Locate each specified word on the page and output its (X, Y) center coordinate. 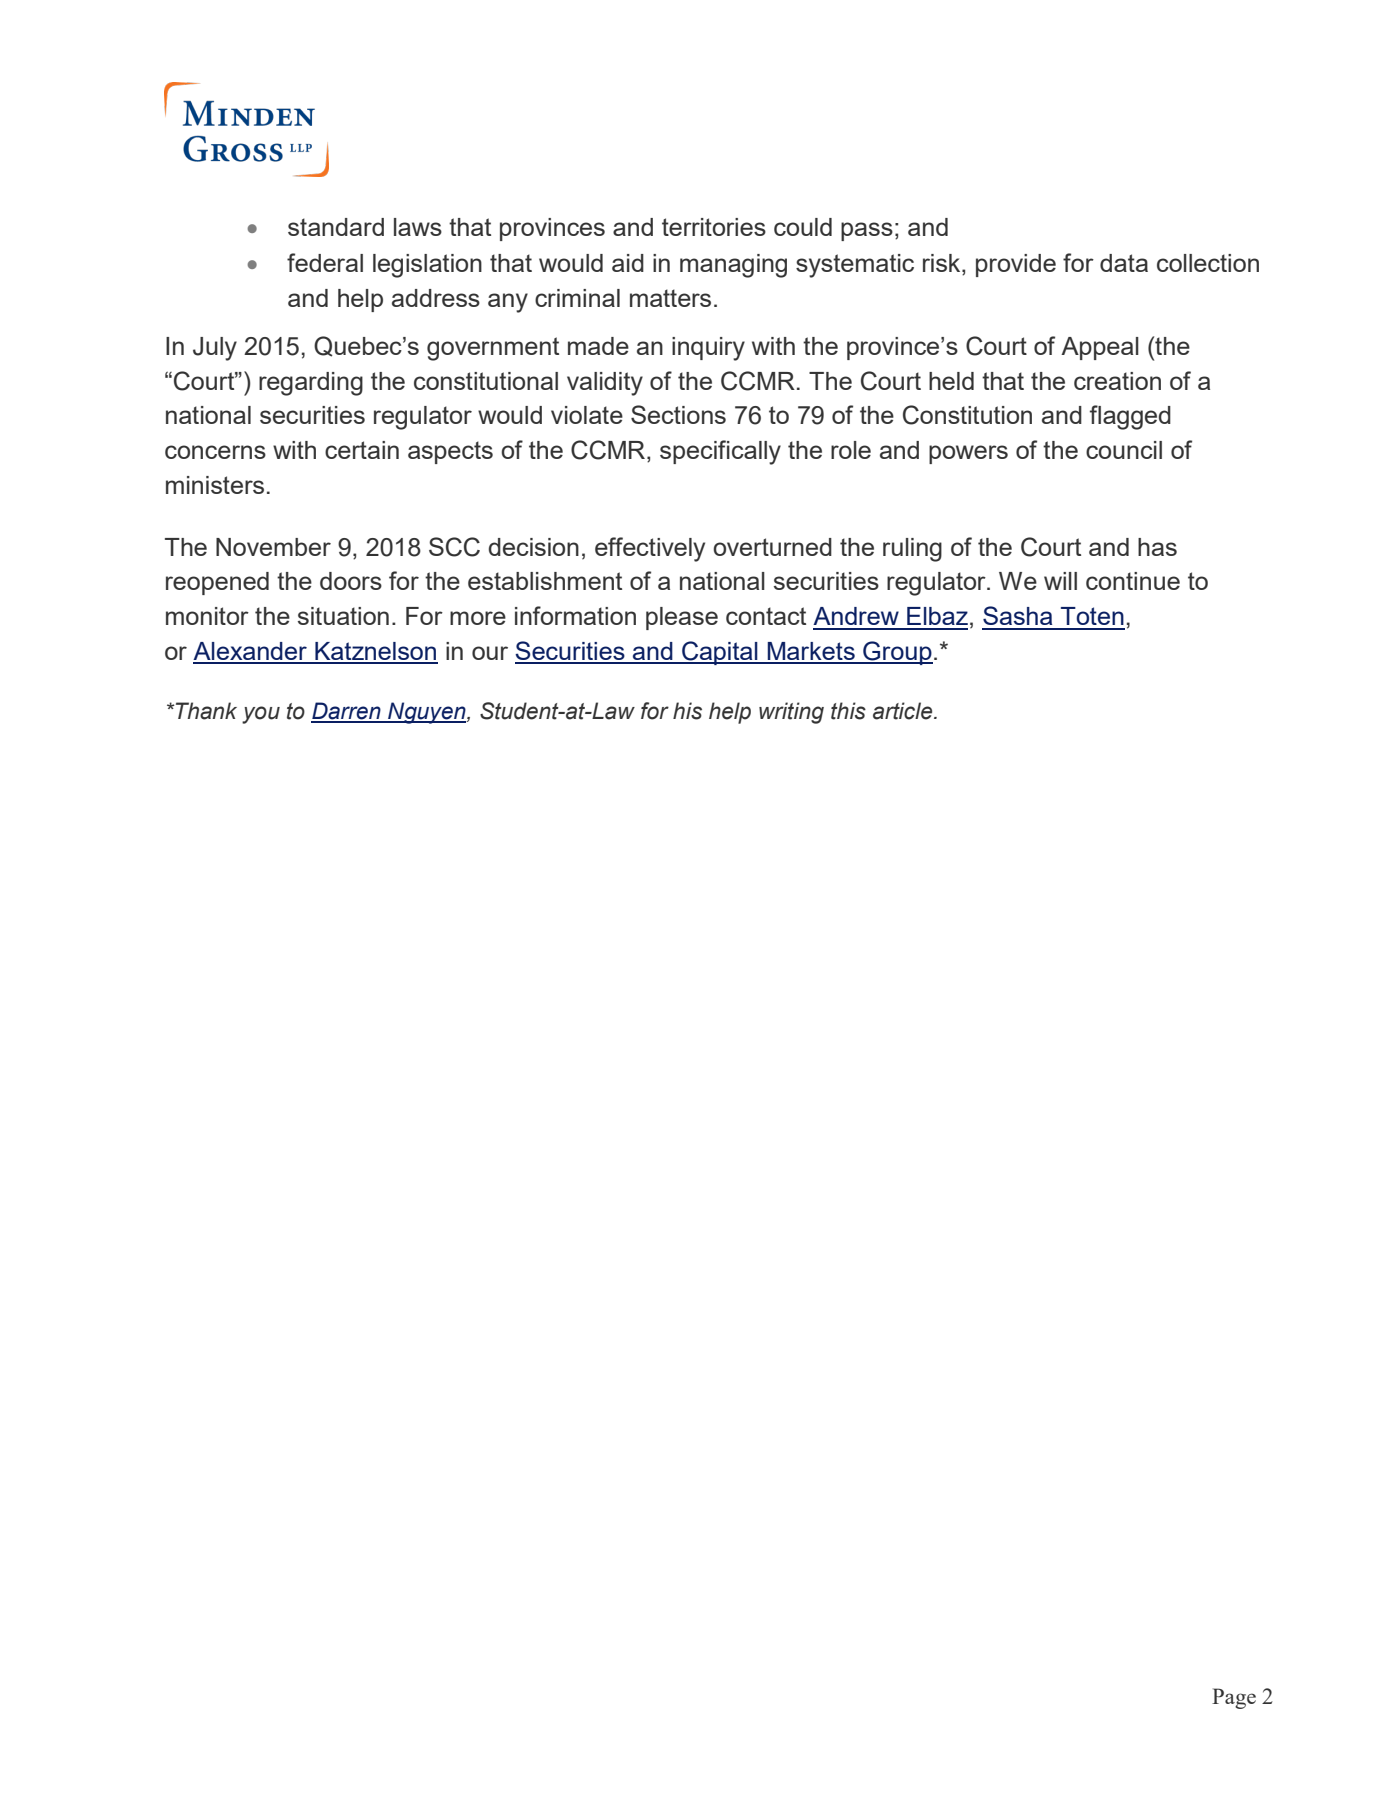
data (1124, 263)
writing (791, 713)
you (261, 715)
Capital (720, 653)
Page (1234, 1698)
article (904, 711)
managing (733, 266)
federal (325, 262)
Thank (205, 711)
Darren (347, 712)
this (848, 711)
